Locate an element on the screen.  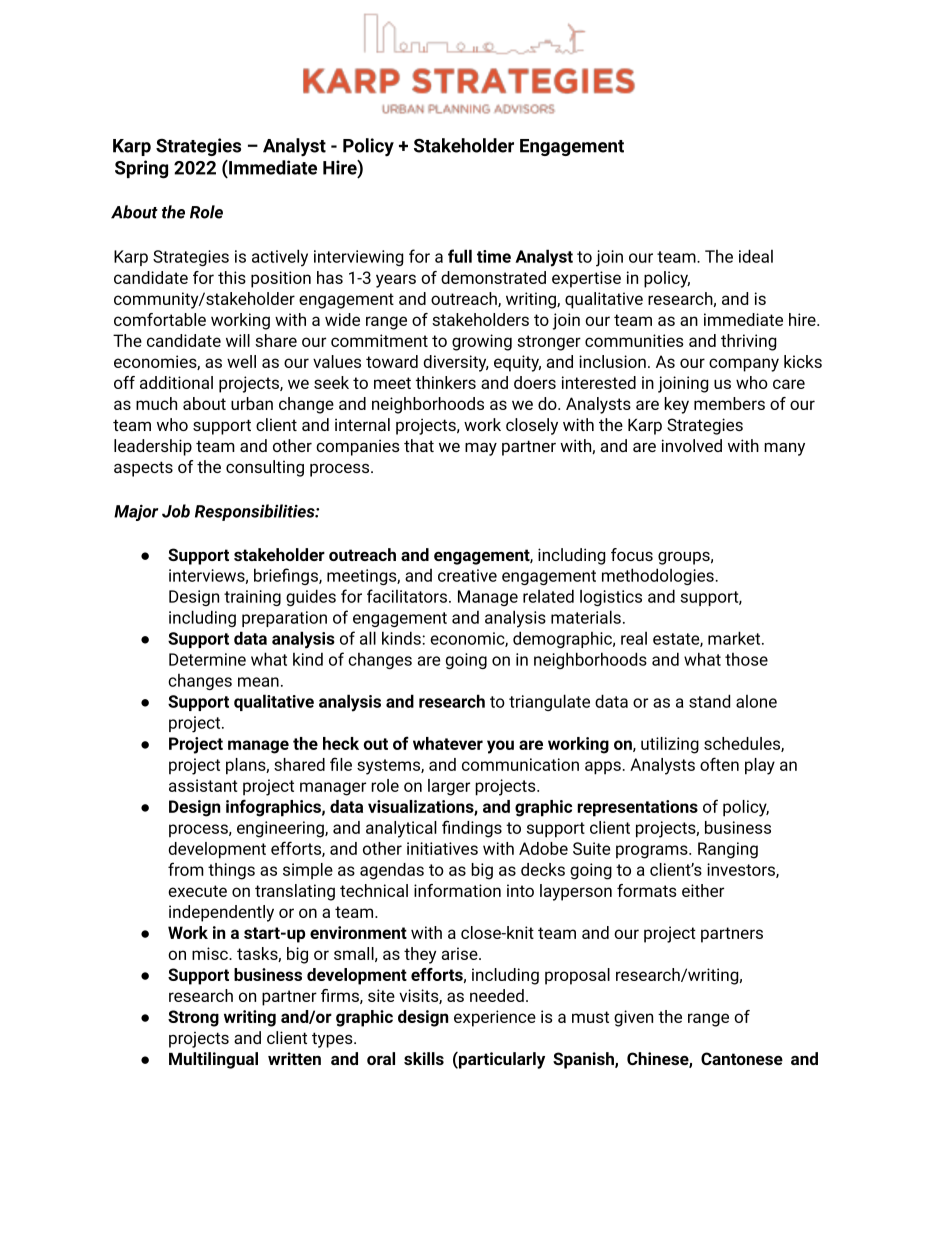
full is located at coordinates (460, 256).
